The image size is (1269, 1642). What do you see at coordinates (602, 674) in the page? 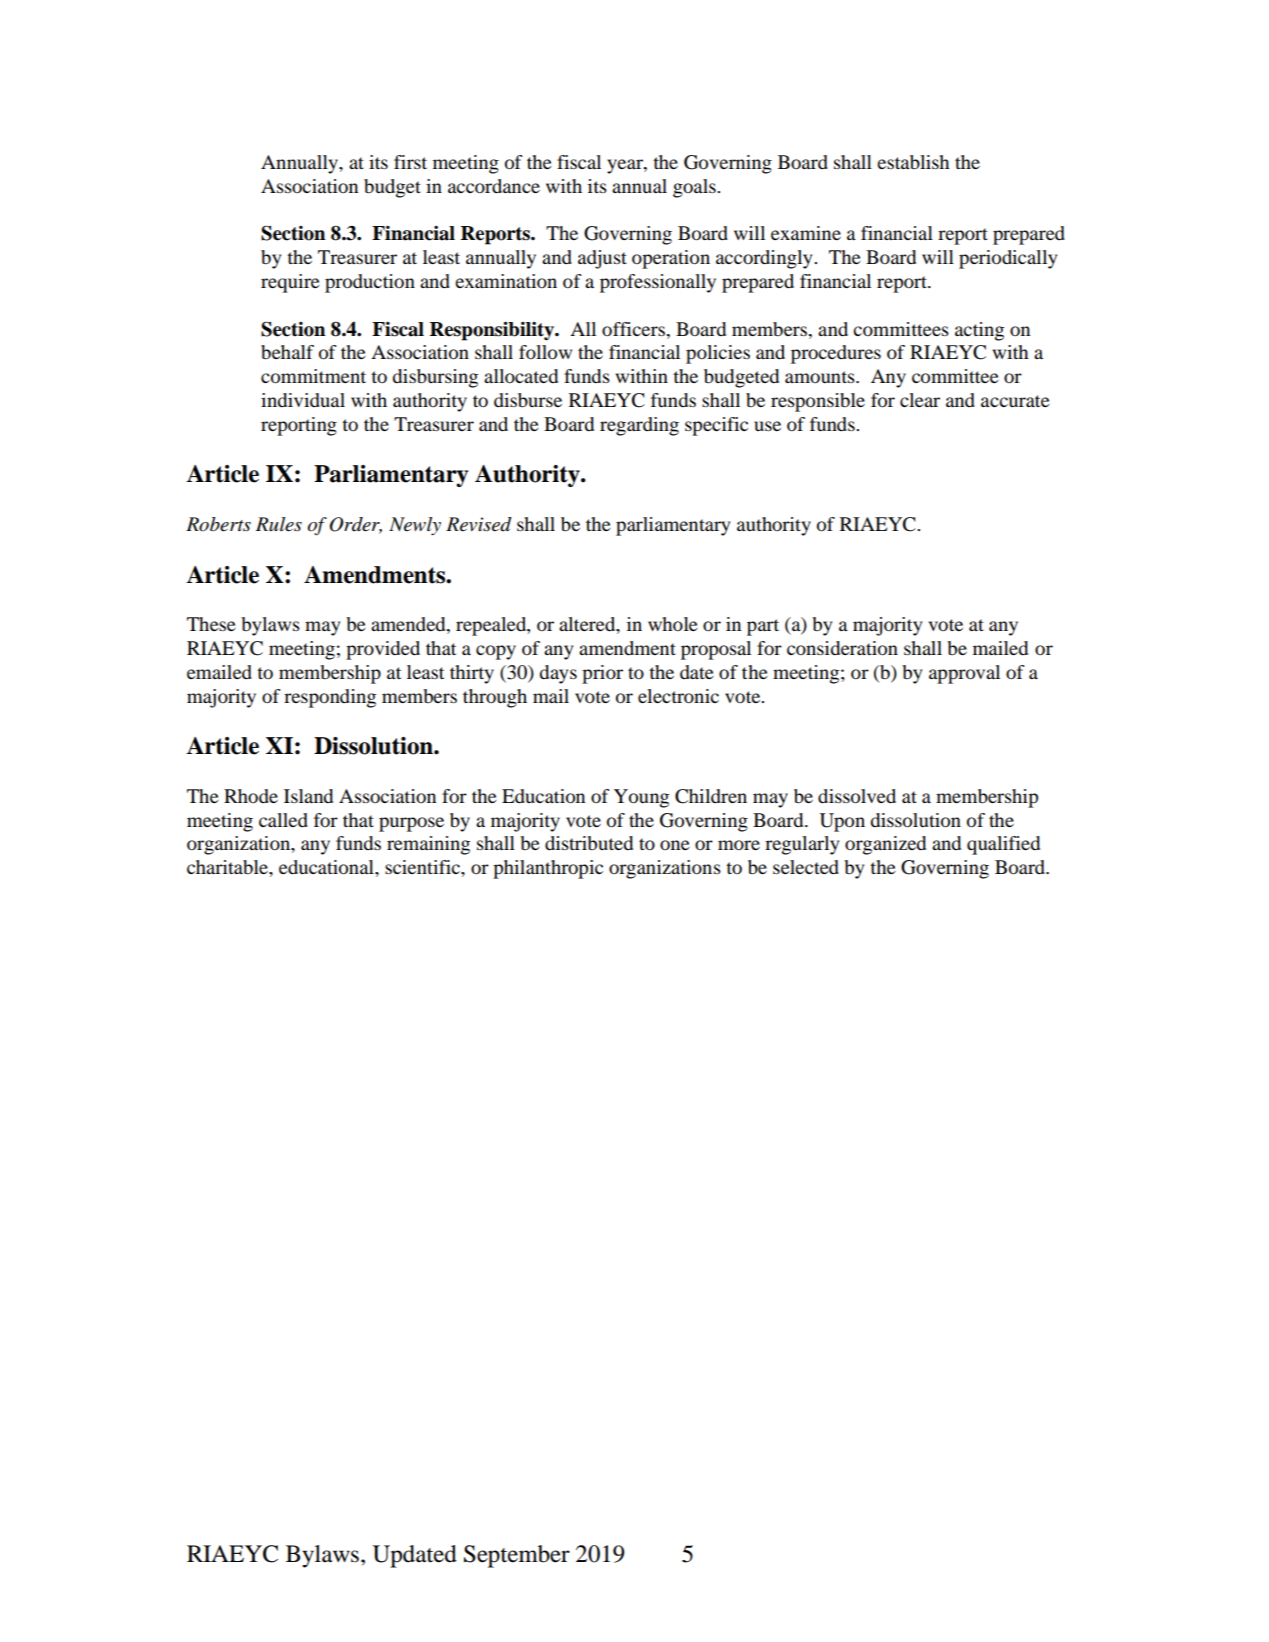
I see `prior` at bounding box center [602, 674].
